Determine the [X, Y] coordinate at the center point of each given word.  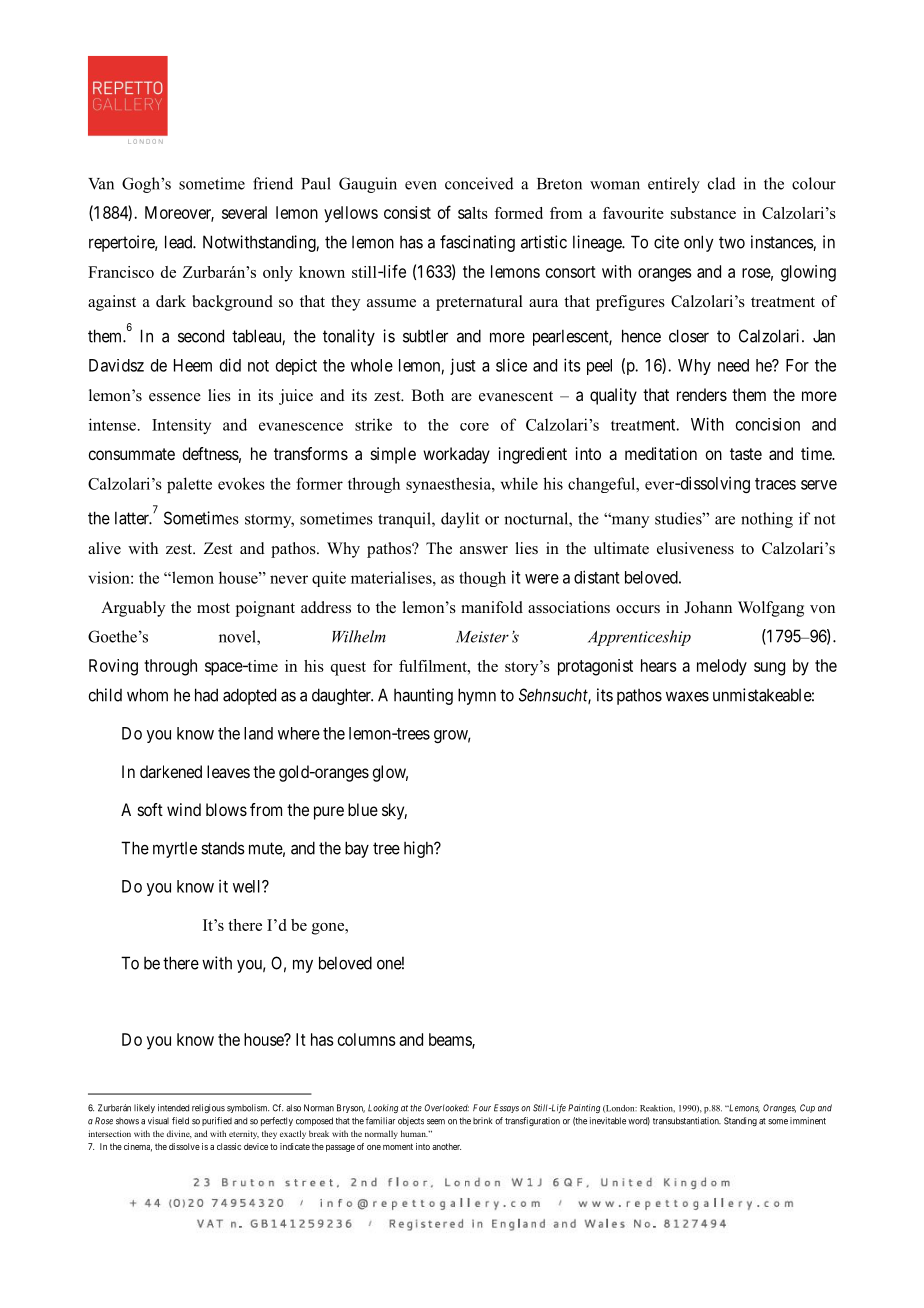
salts [473, 213]
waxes [687, 696]
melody [722, 667]
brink [482, 1121]
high [420, 849]
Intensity [181, 426]
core [474, 426]
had [206, 695]
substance [703, 213]
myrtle [175, 850]
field [180, 1121]
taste [746, 454]
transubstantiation [687, 1121]
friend [273, 183]
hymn [477, 696]
